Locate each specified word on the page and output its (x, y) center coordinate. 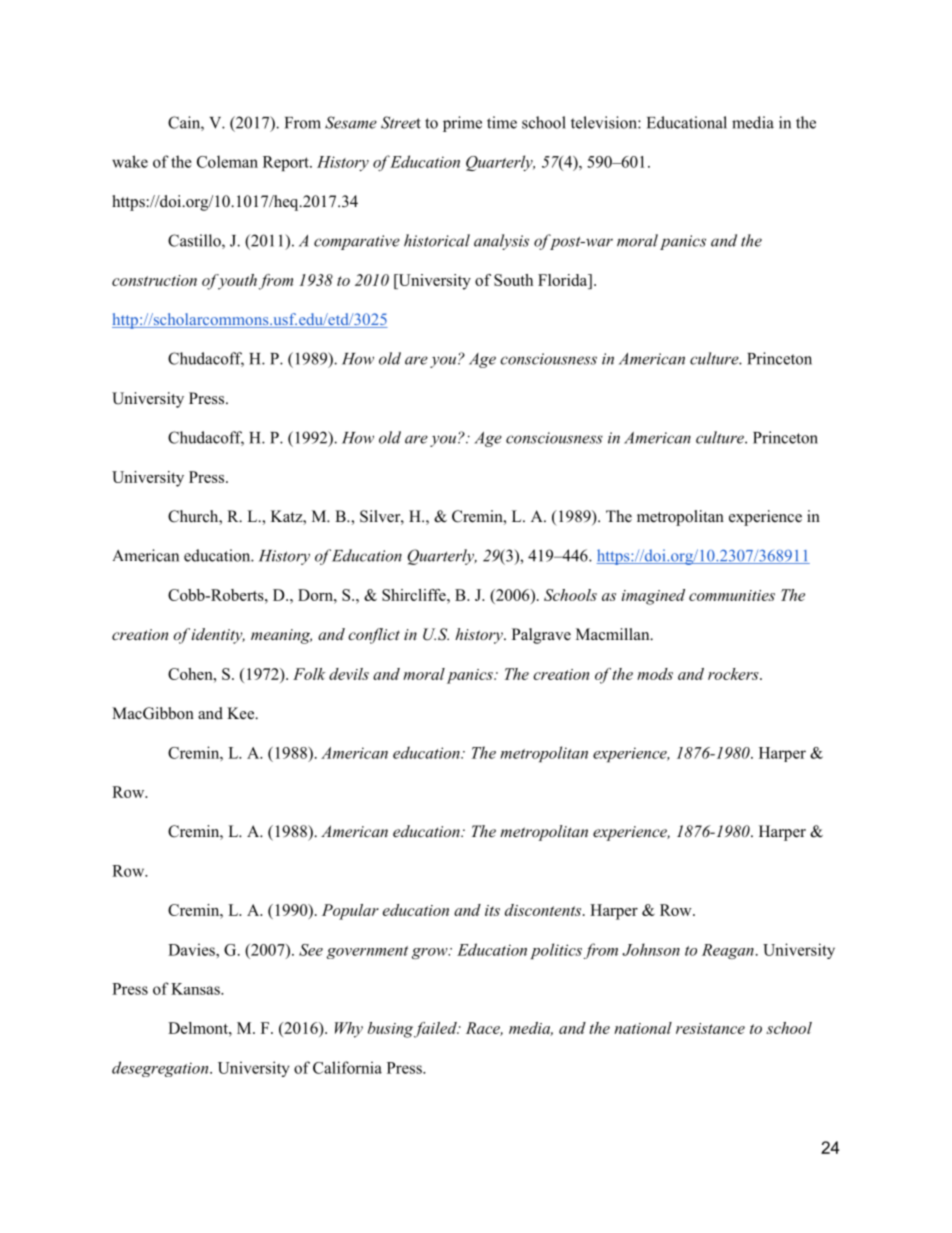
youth (236, 282)
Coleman (227, 161)
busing (392, 1030)
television (605, 122)
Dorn (316, 595)
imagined (653, 597)
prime (462, 124)
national (643, 1028)
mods (655, 674)
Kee (242, 713)
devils (349, 674)
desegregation (161, 1069)
